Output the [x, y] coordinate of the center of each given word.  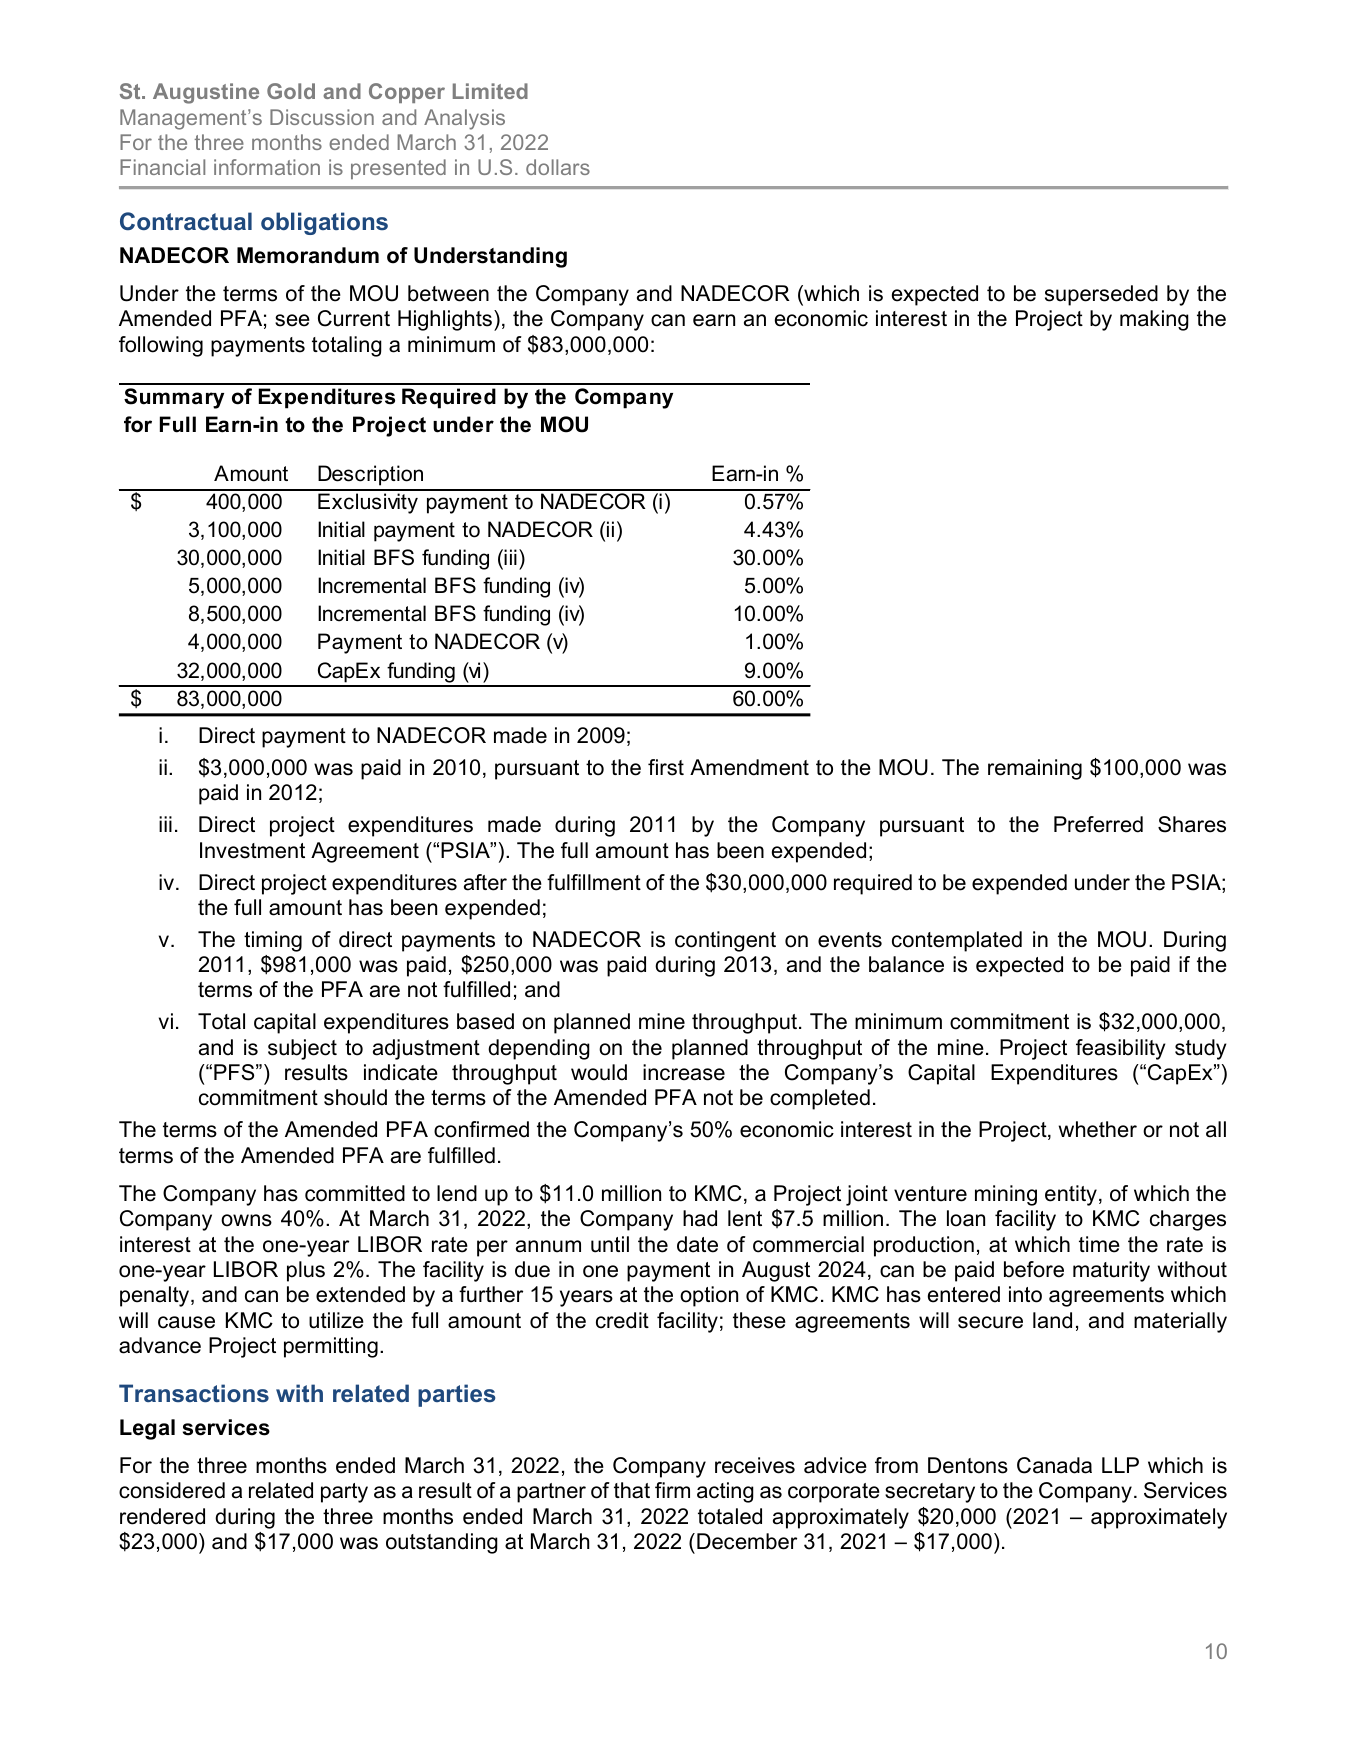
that [632, 1490]
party [344, 1493]
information [267, 167]
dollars [558, 167]
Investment [252, 850]
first [666, 767]
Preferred [1098, 824]
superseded [1101, 295]
